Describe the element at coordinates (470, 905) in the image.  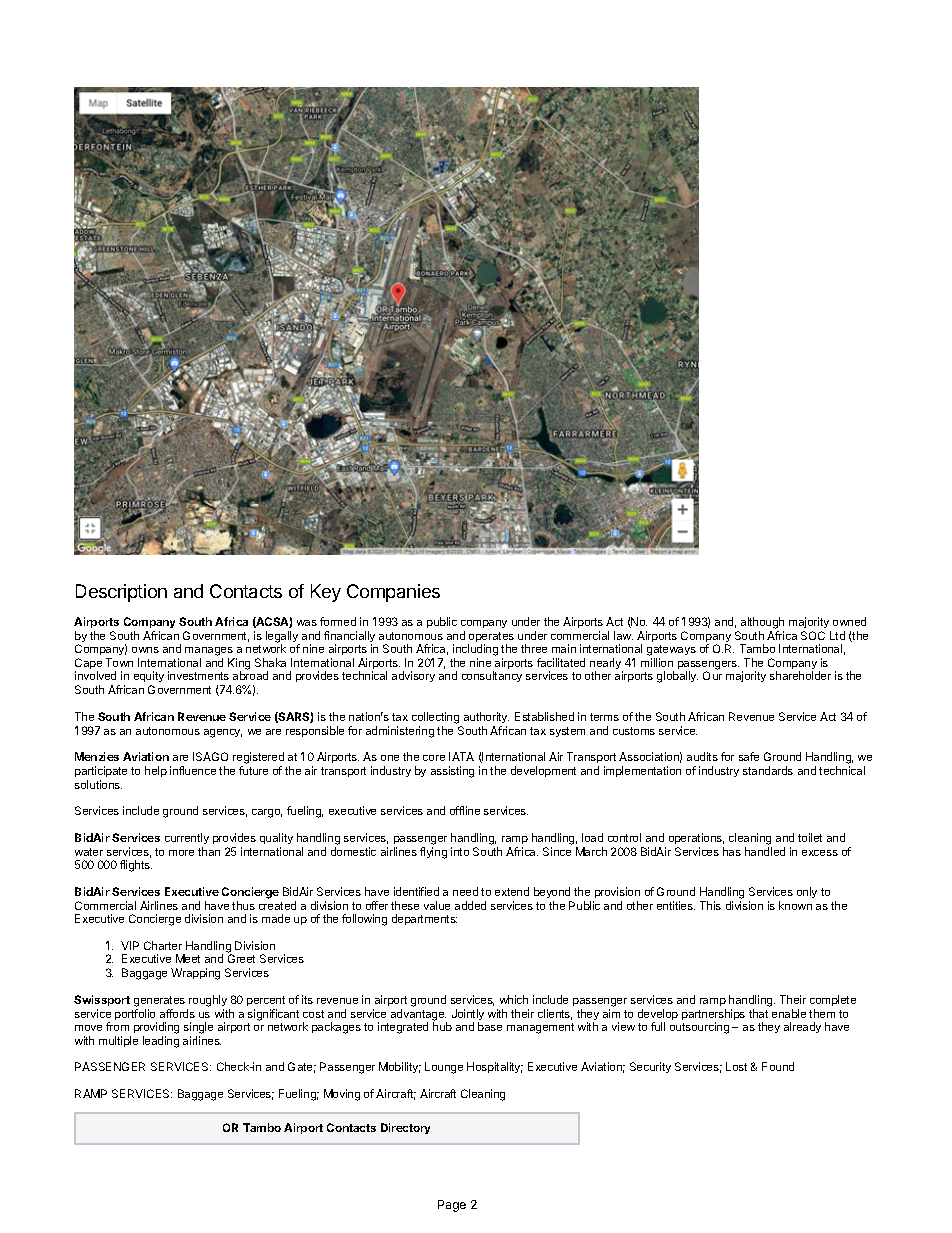
I see `added` at that location.
